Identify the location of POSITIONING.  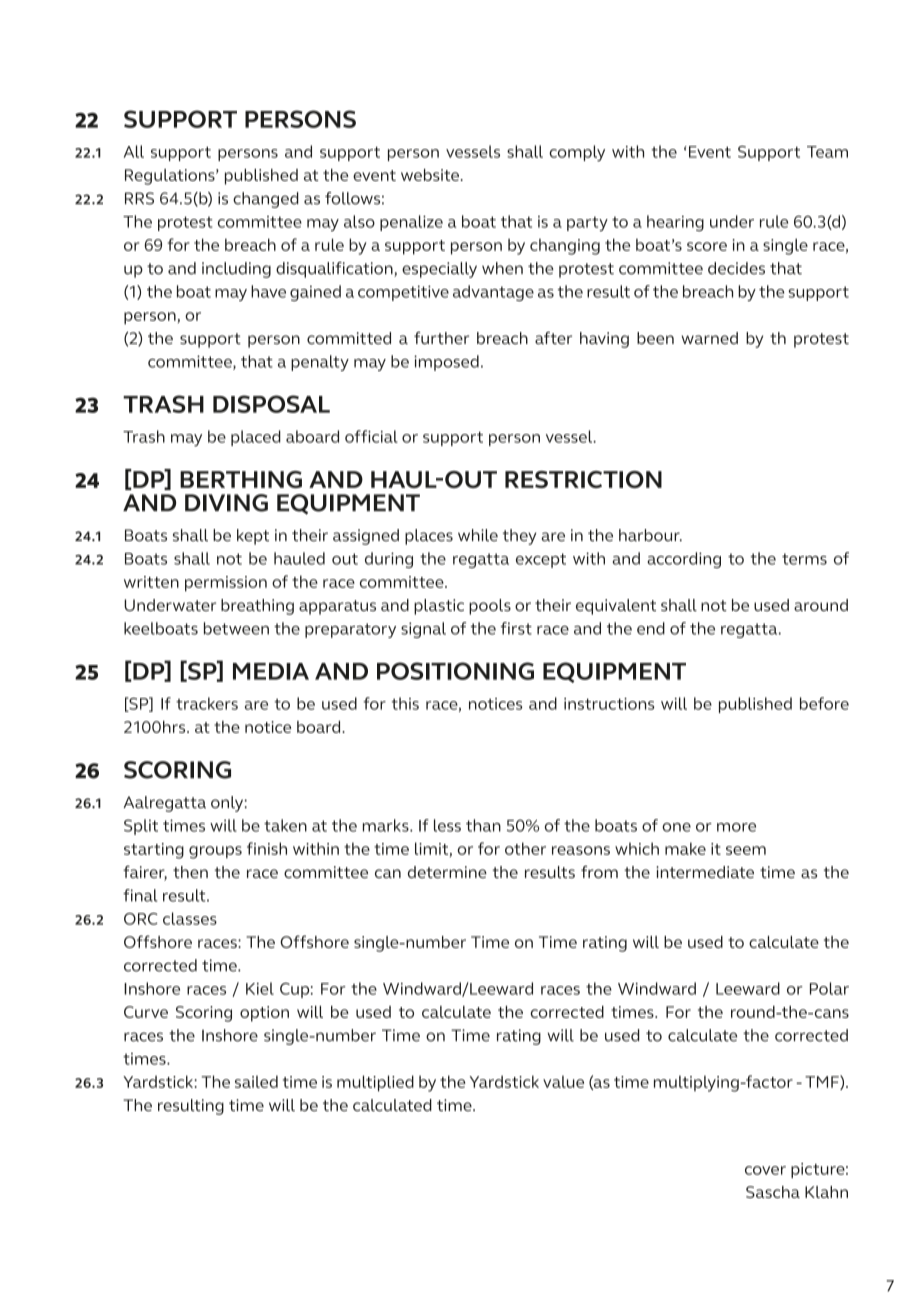
(455, 671).
